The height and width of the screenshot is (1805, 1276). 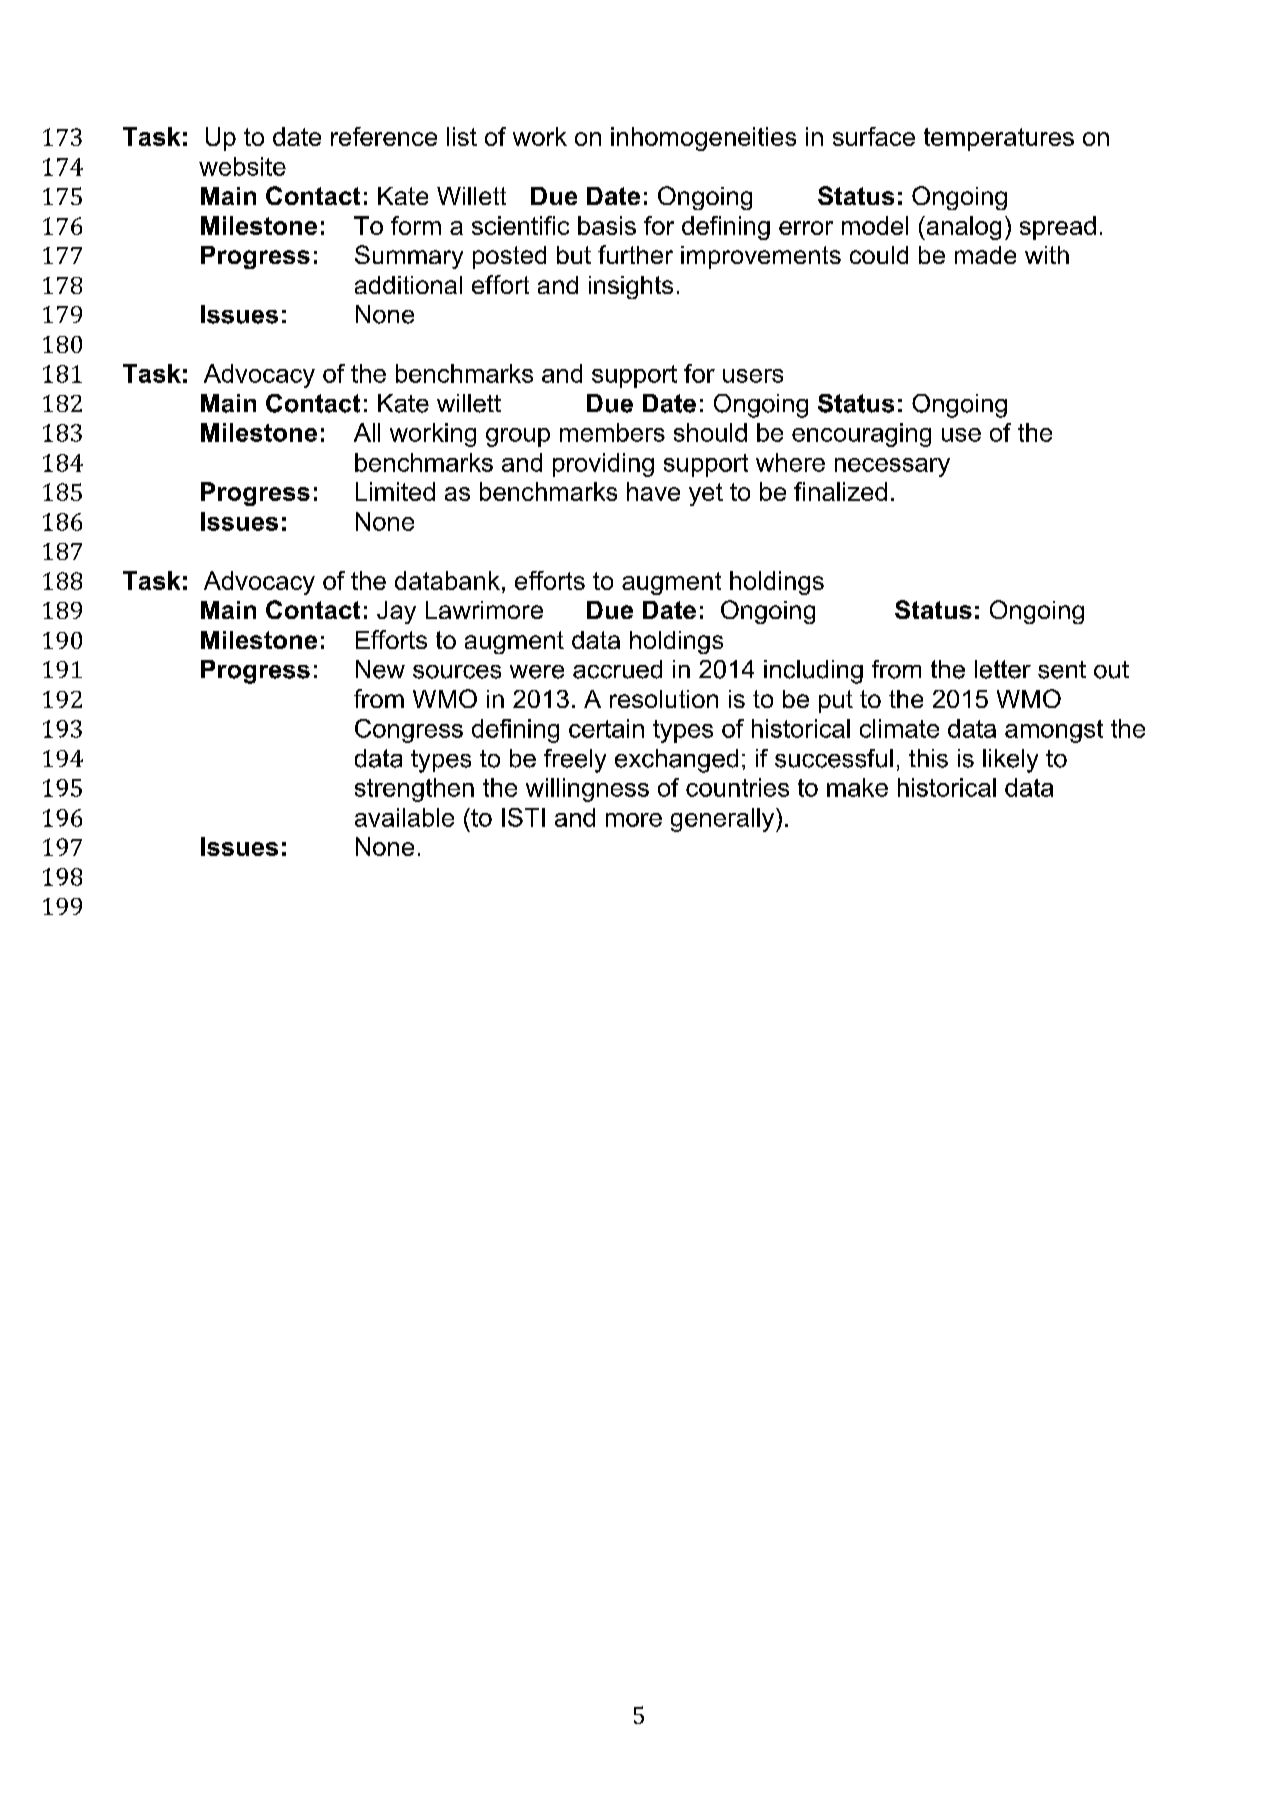 I want to click on temperatures, so click(x=999, y=139).
